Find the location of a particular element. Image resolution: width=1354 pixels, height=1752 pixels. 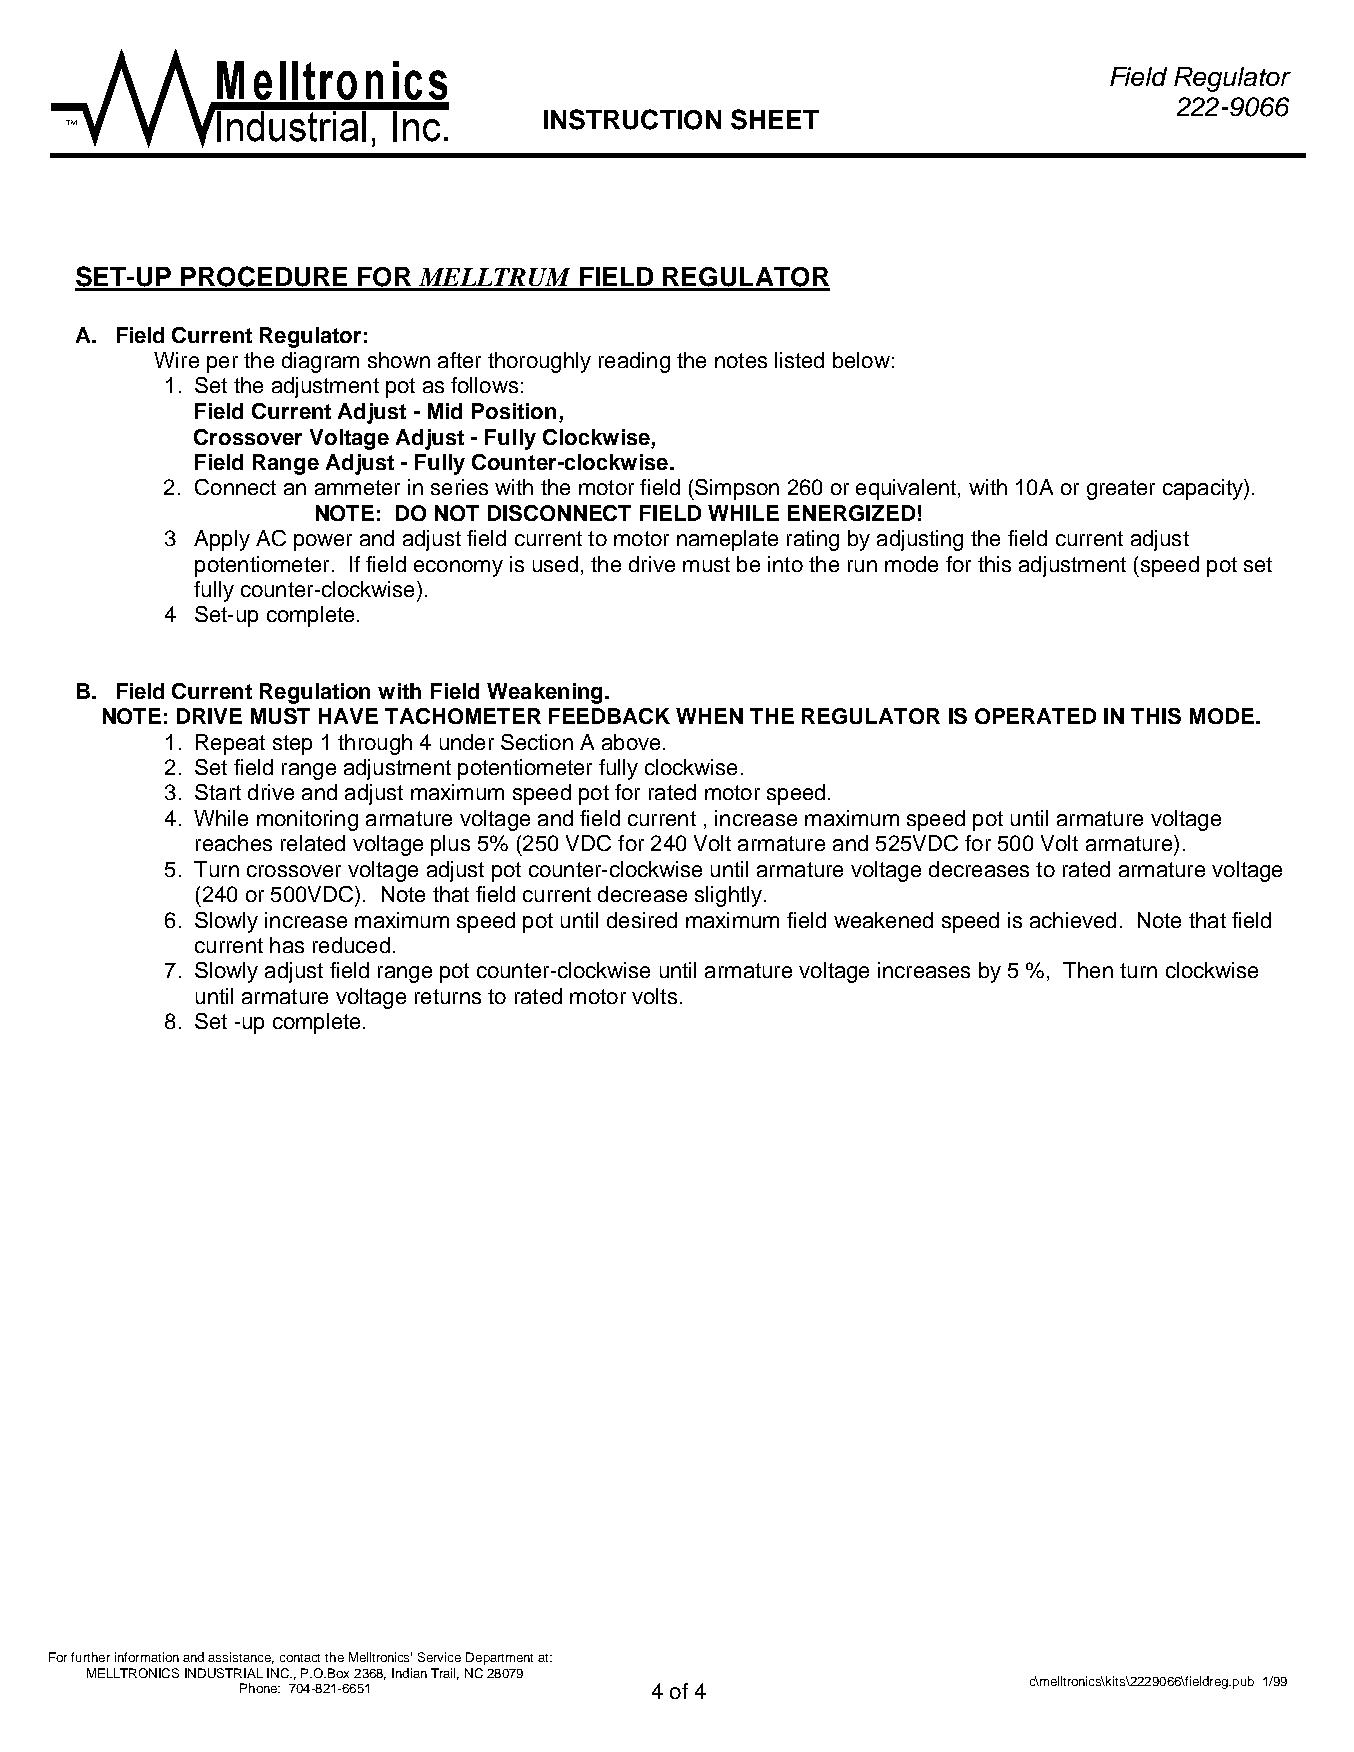

SHEET is located at coordinates (775, 119).
